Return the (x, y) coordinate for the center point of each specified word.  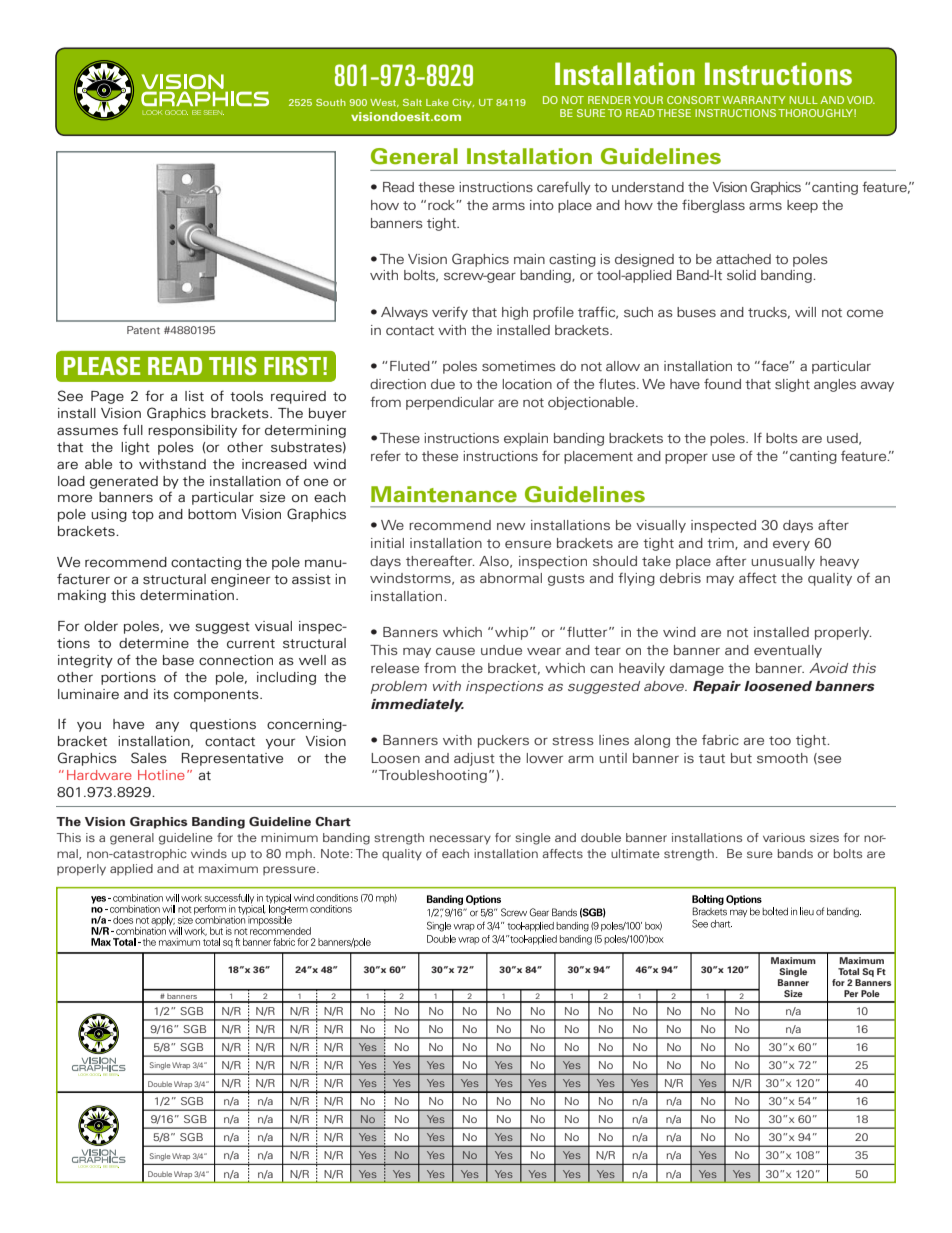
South (331, 102)
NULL (804, 100)
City (463, 103)
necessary (460, 840)
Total (848, 971)
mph (300, 855)
